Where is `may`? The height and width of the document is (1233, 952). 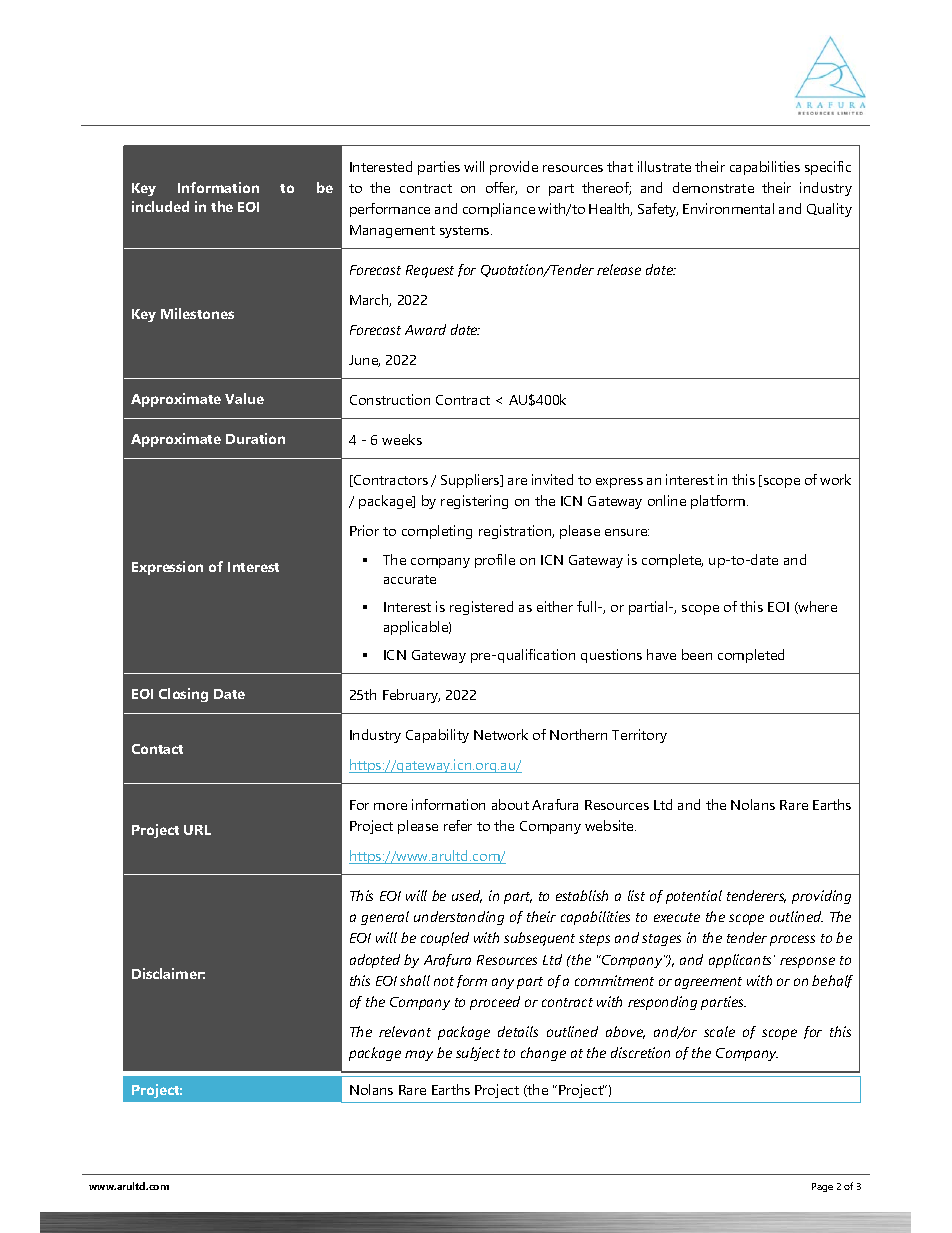 may is located at coordinates (419, 1055).
